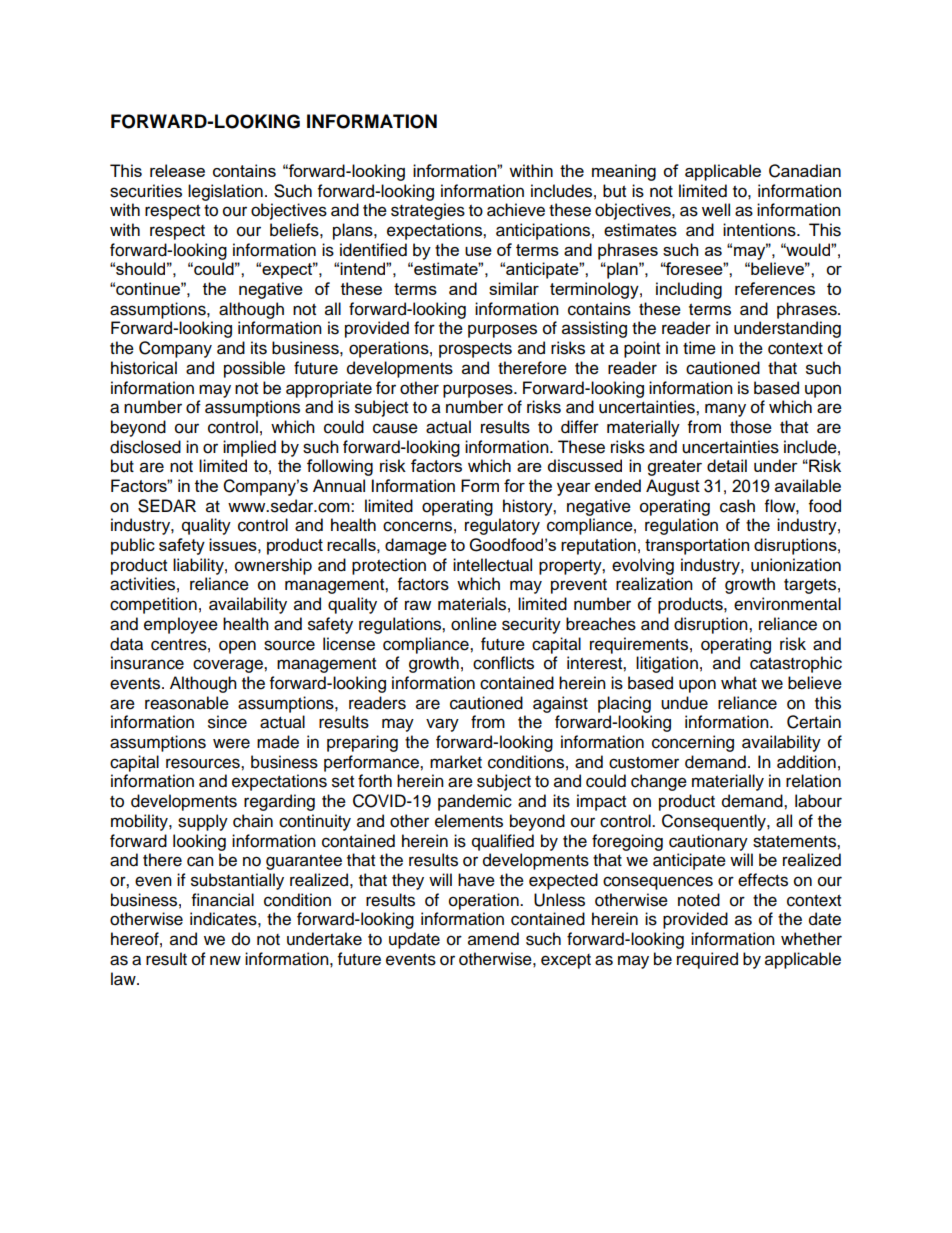  I want to click on transportation, so click(697, 546).
